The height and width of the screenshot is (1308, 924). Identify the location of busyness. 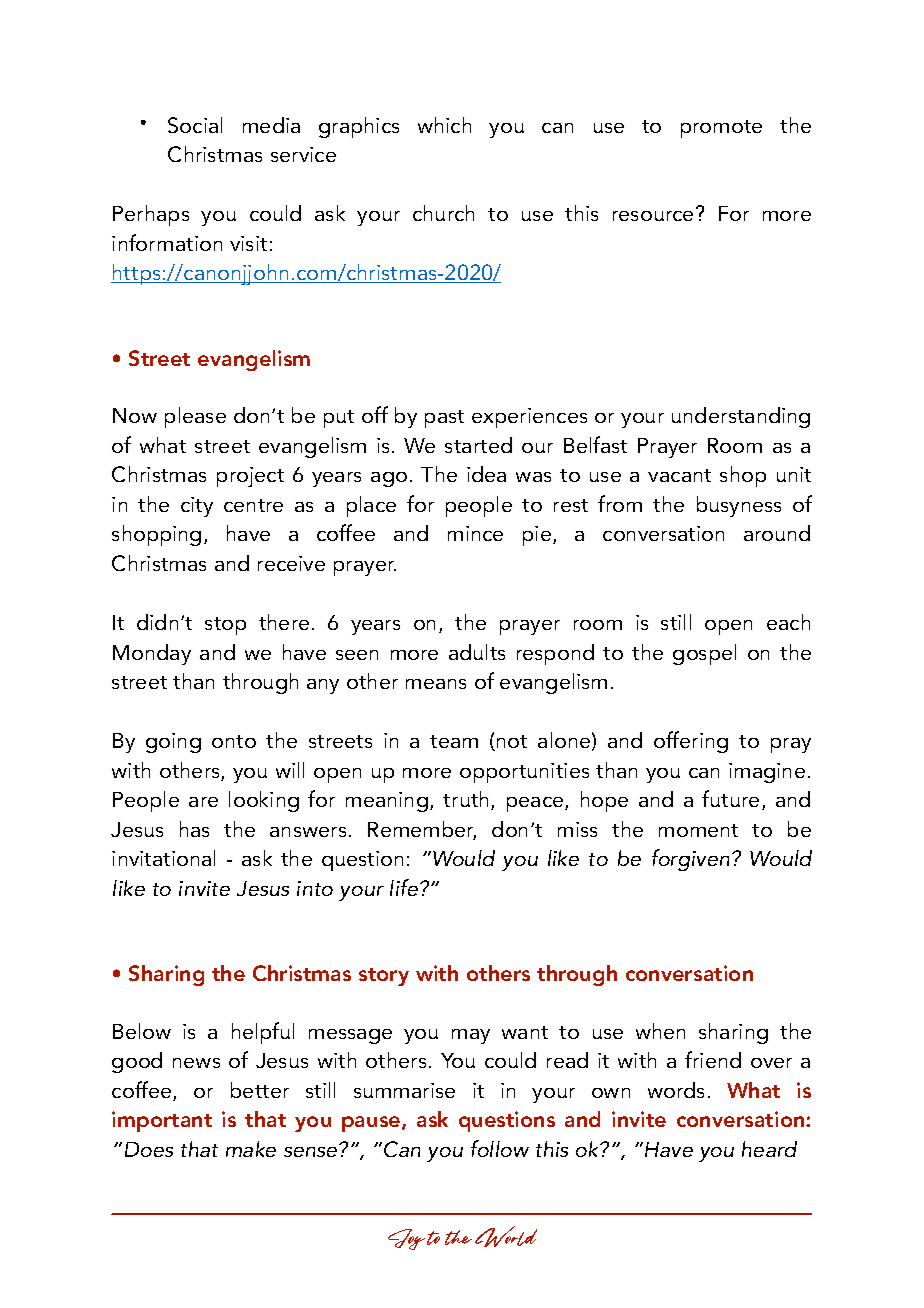
(739, 506).
